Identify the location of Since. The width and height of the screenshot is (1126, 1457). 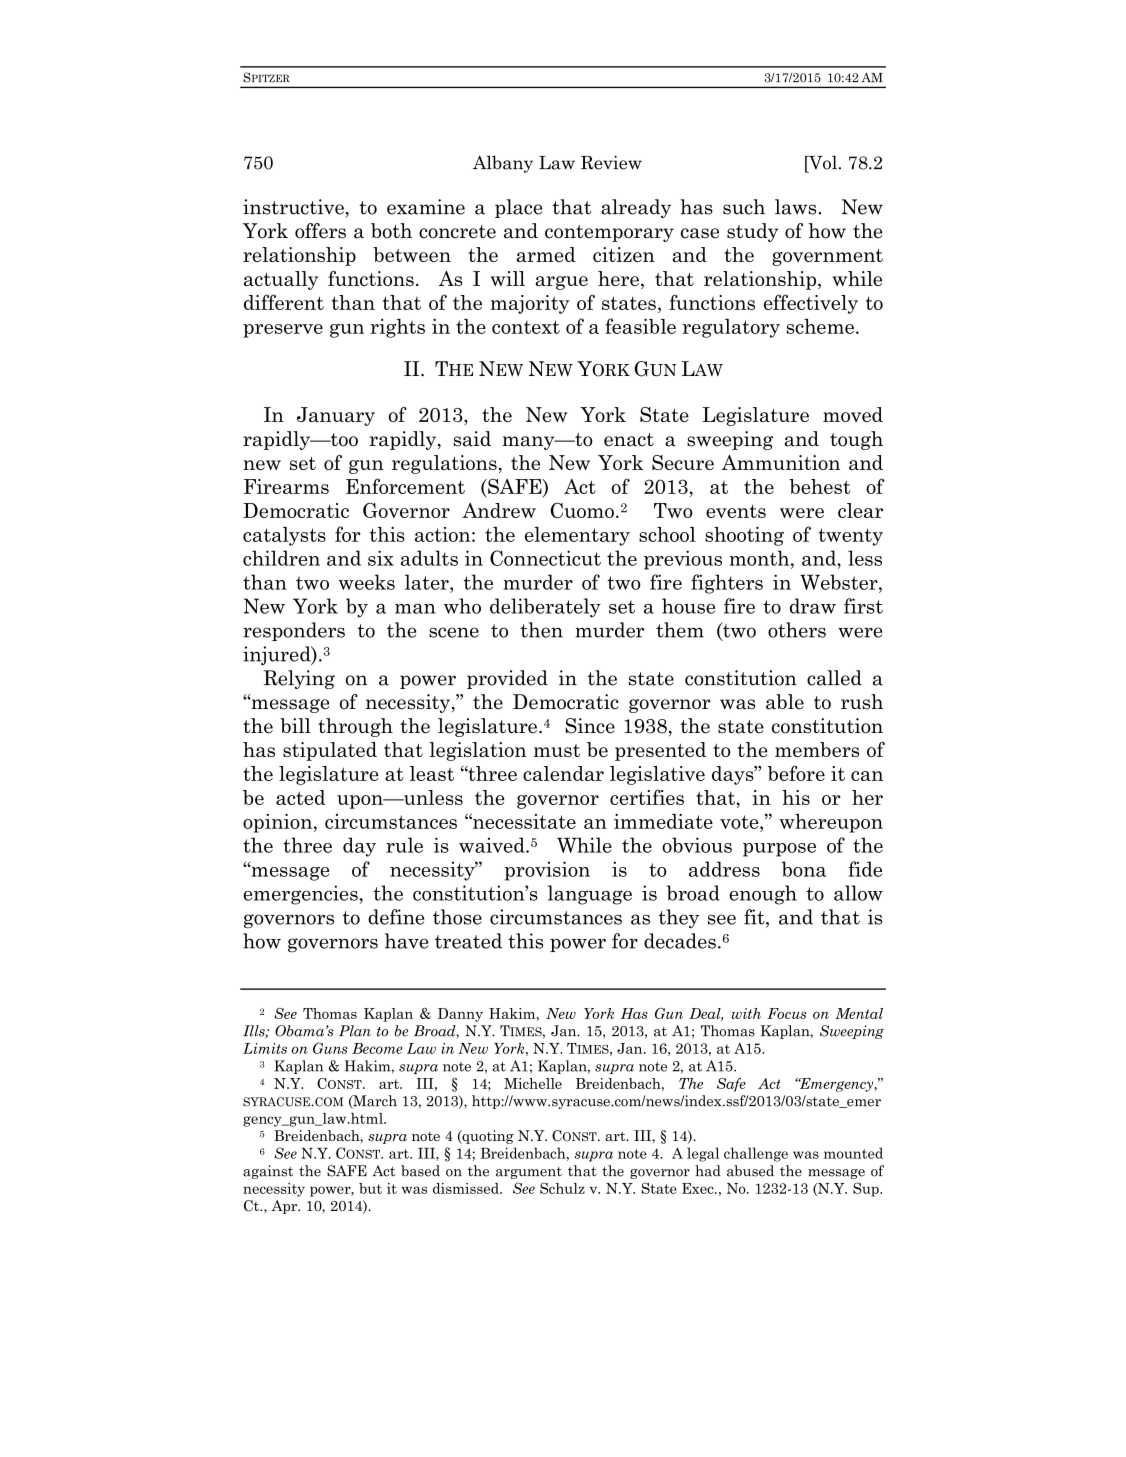
(590, 726).
